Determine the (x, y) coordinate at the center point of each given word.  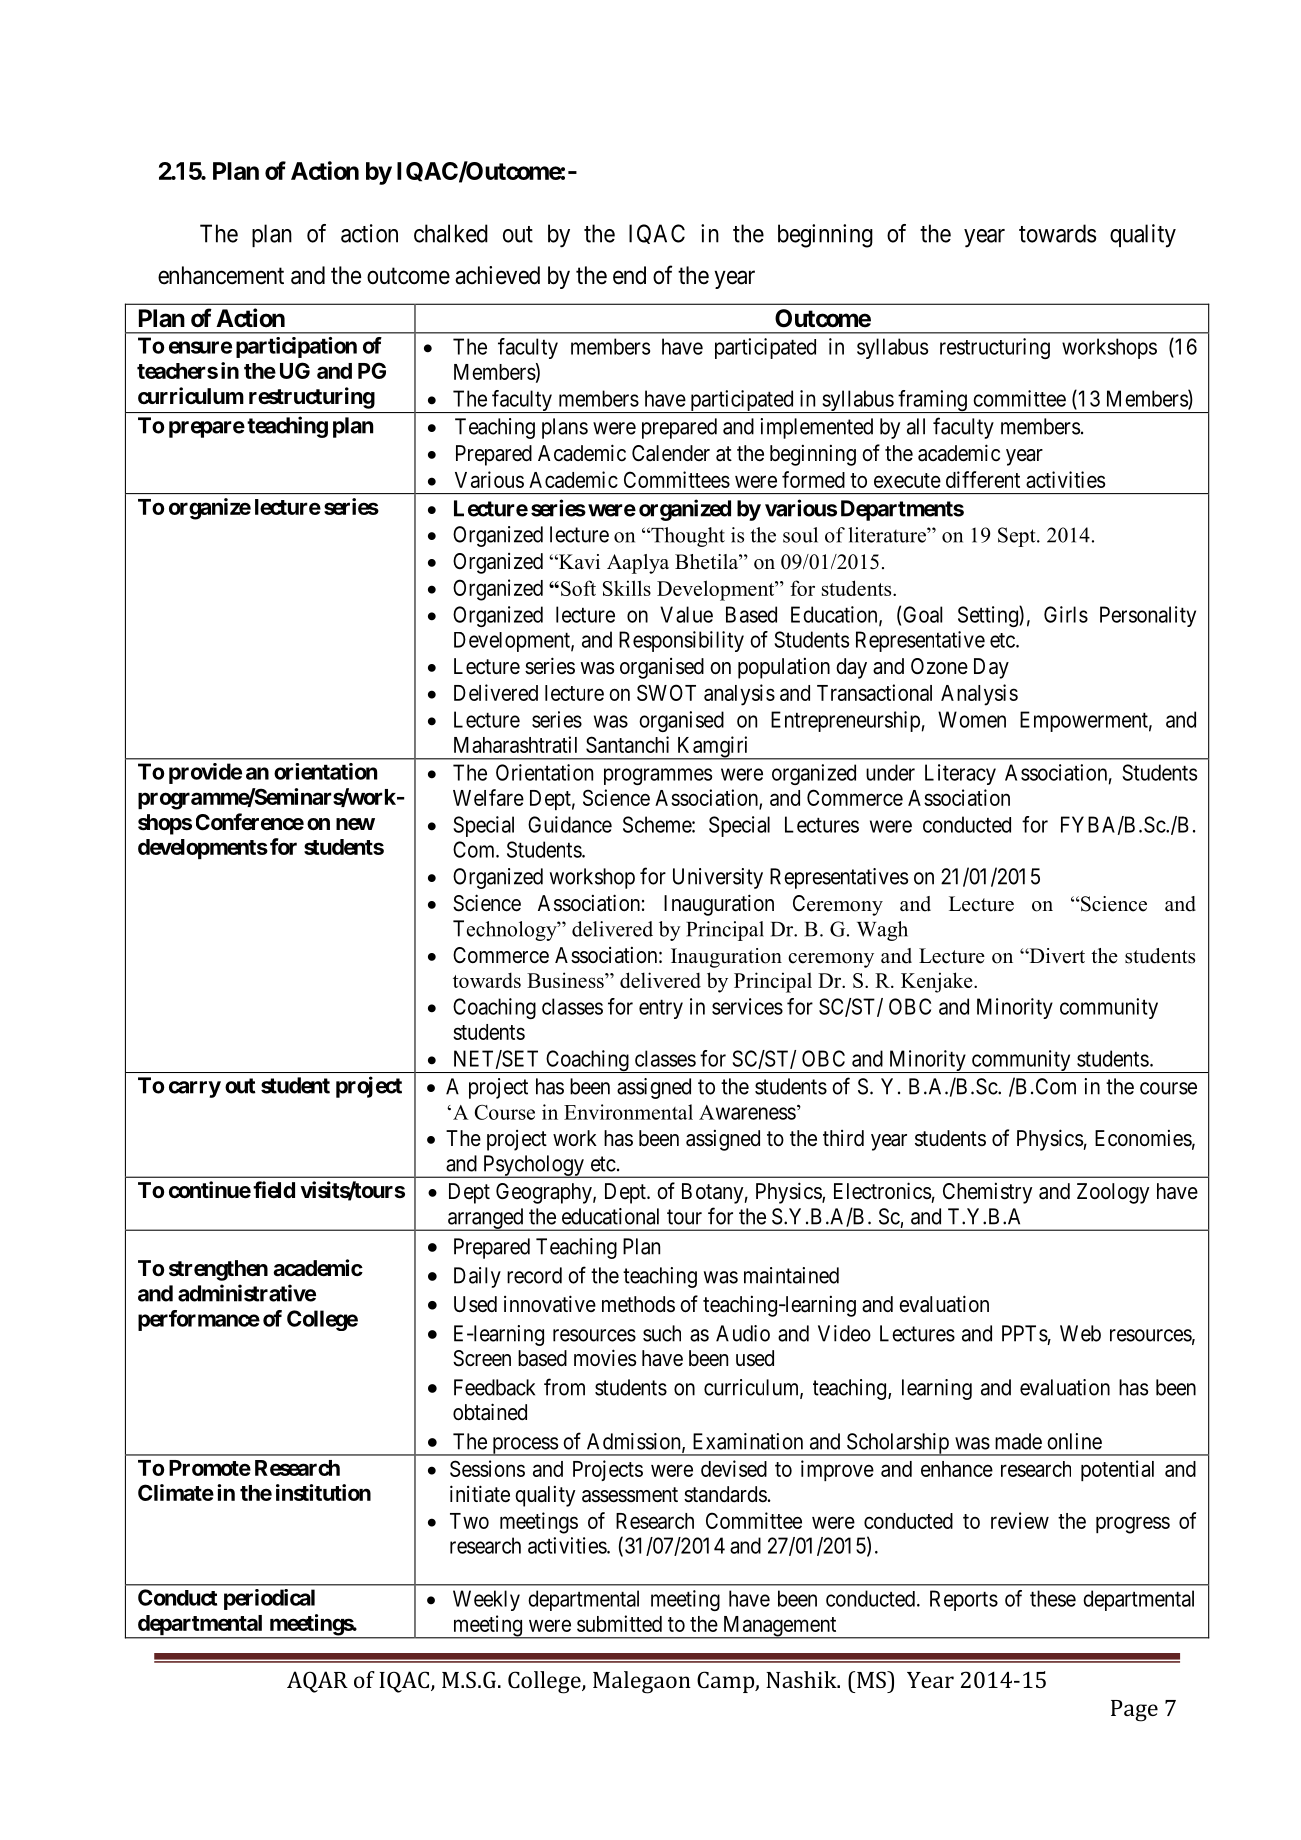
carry (195, 1089)
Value (686, 614)
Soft (578, 588)
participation (296, 347)
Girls (1066, 614)
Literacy (960, 774)
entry (661, 1009)
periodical (269, 1599)
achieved (497, 275)
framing (932, 401)
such (662, 1333)
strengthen (218, 1270)
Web (1080, 1333)
